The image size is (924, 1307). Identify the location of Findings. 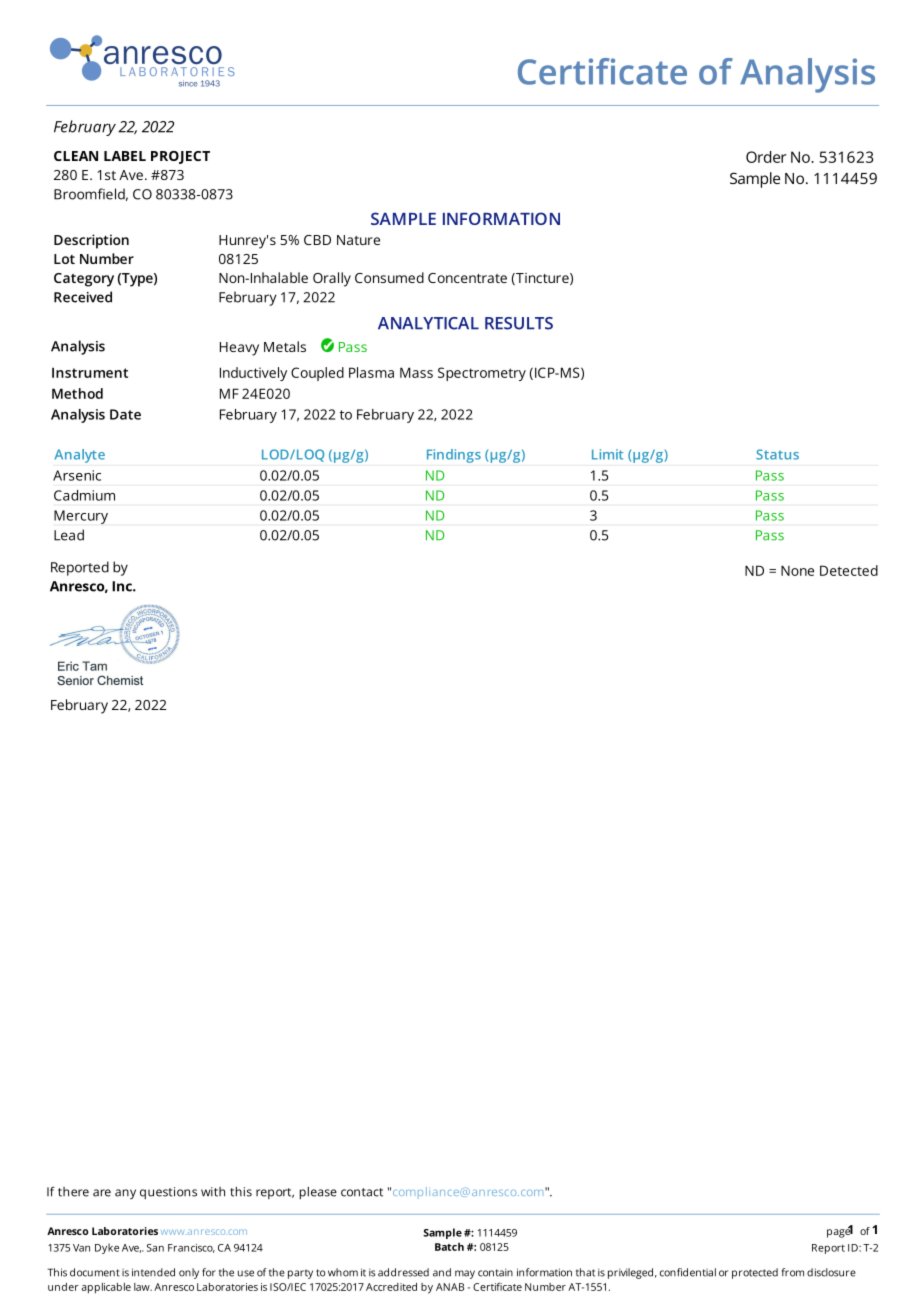
(454, 456).
